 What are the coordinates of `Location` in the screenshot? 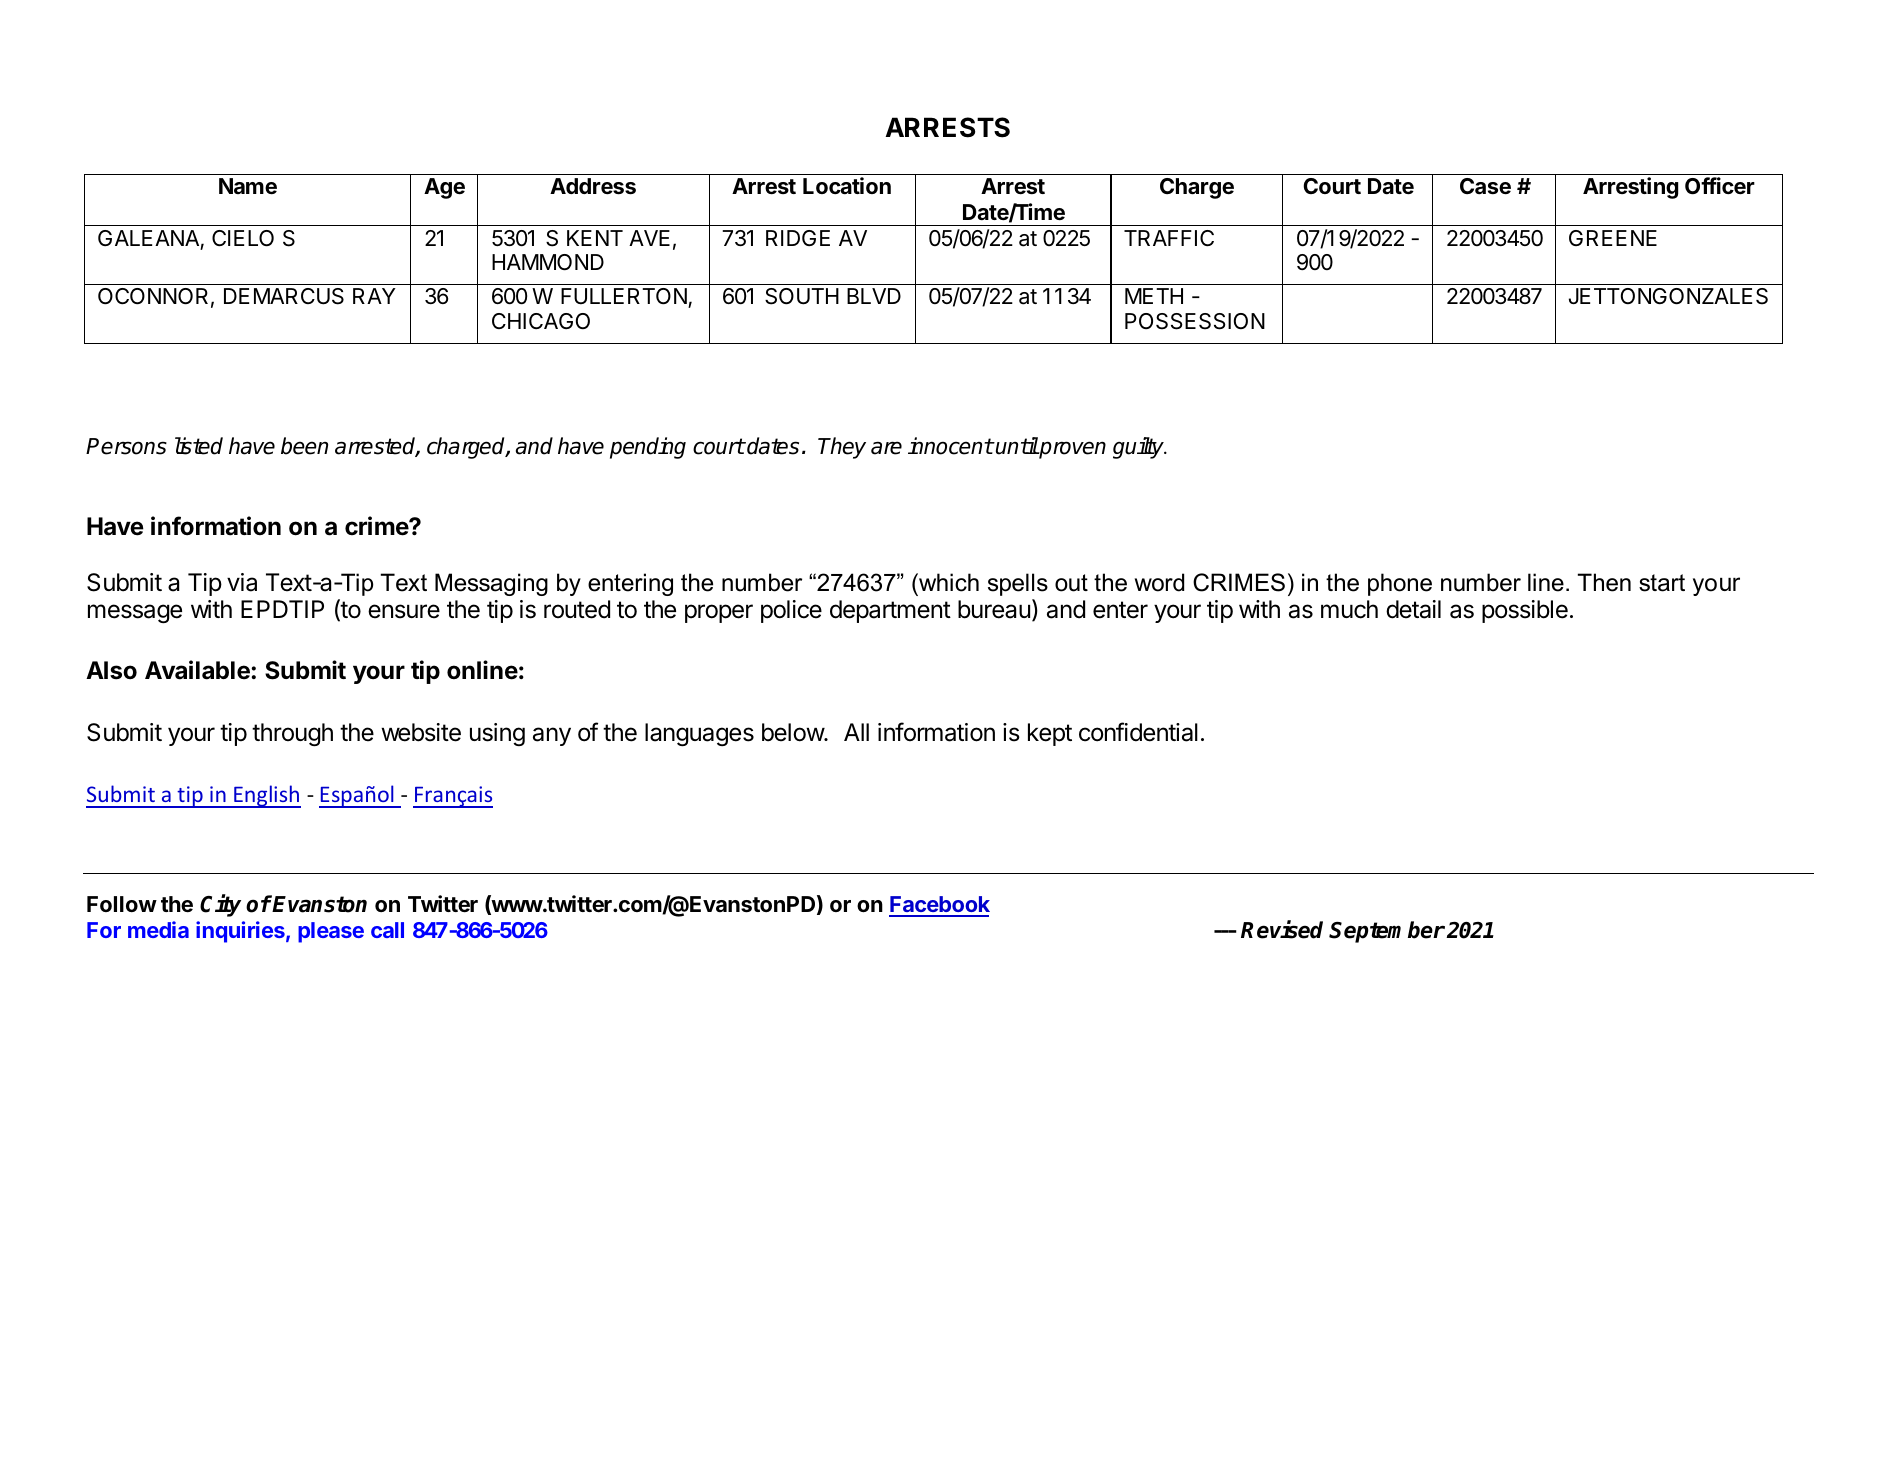 It's located at (847, 186).
